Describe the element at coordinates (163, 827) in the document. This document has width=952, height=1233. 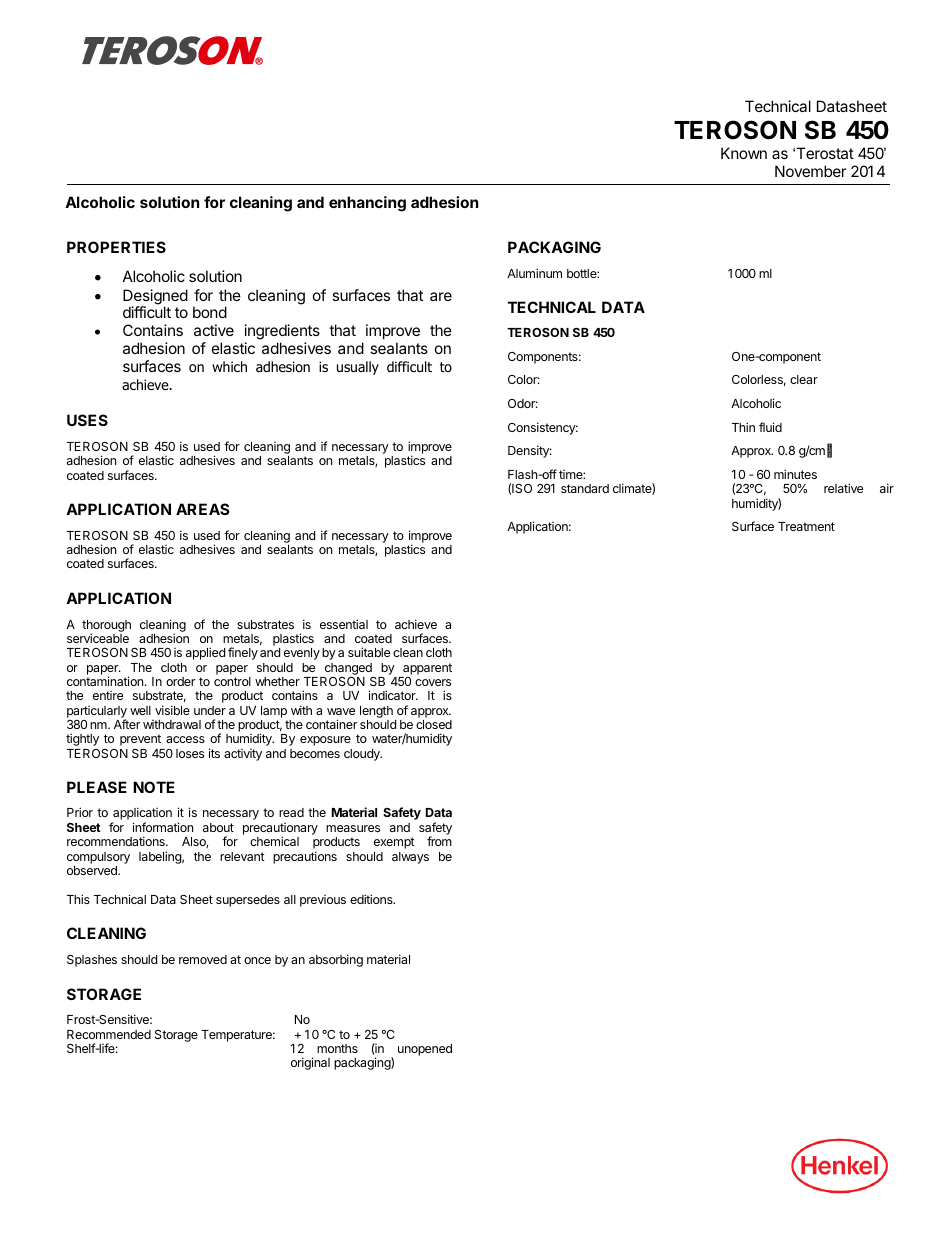
I see `information` at that location.
